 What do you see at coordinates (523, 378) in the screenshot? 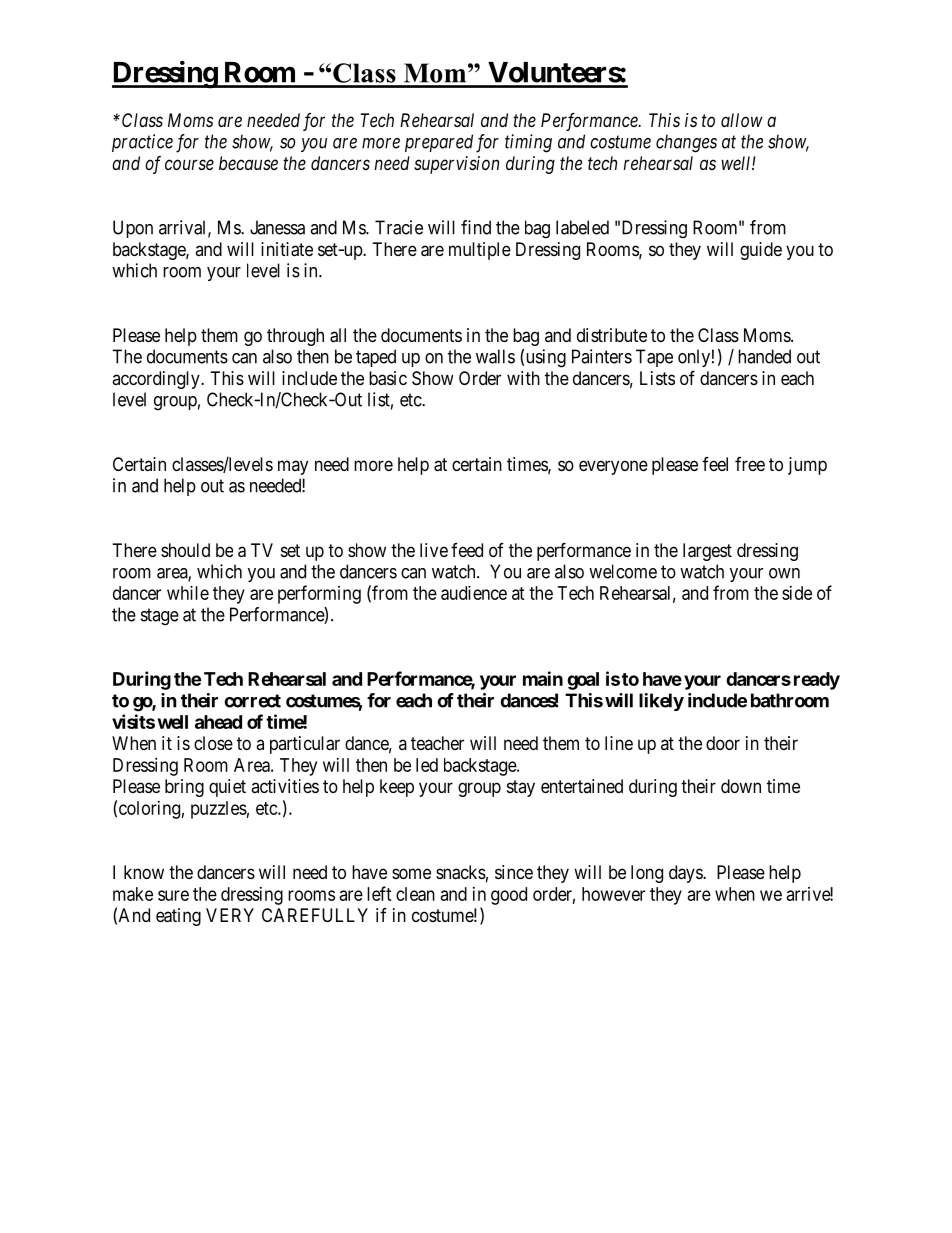
I see `with` at bounding box center [523, 378].
